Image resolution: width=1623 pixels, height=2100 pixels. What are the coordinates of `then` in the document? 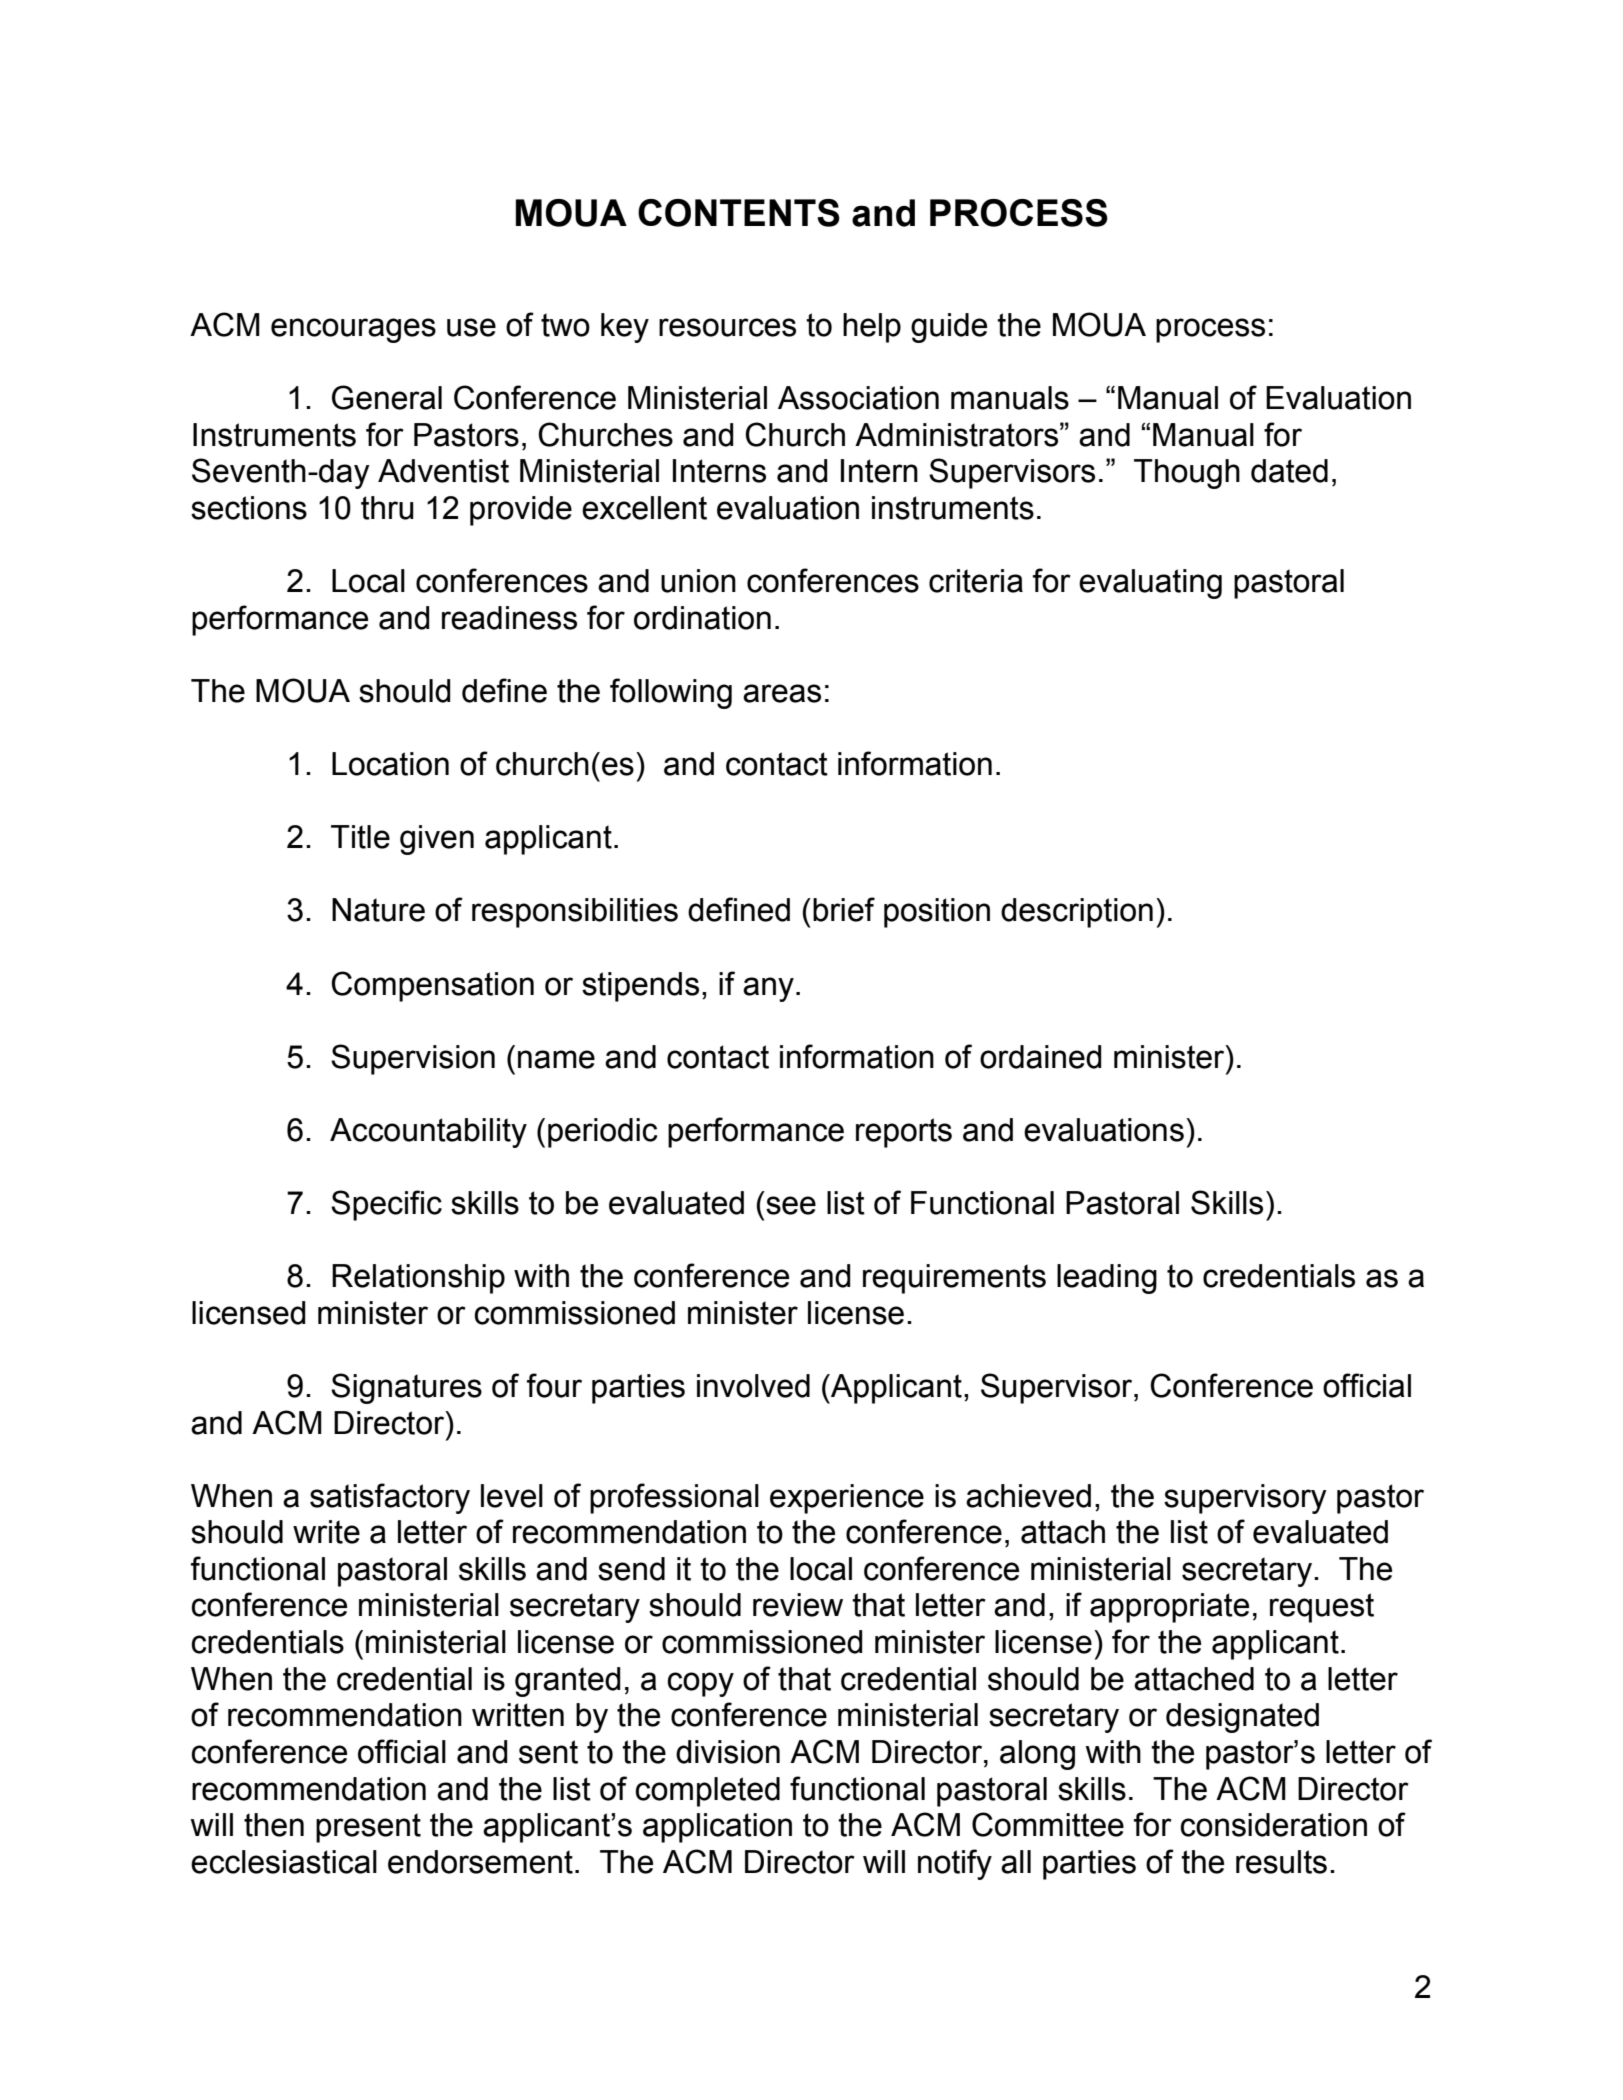 It's located at (274, 1825).
